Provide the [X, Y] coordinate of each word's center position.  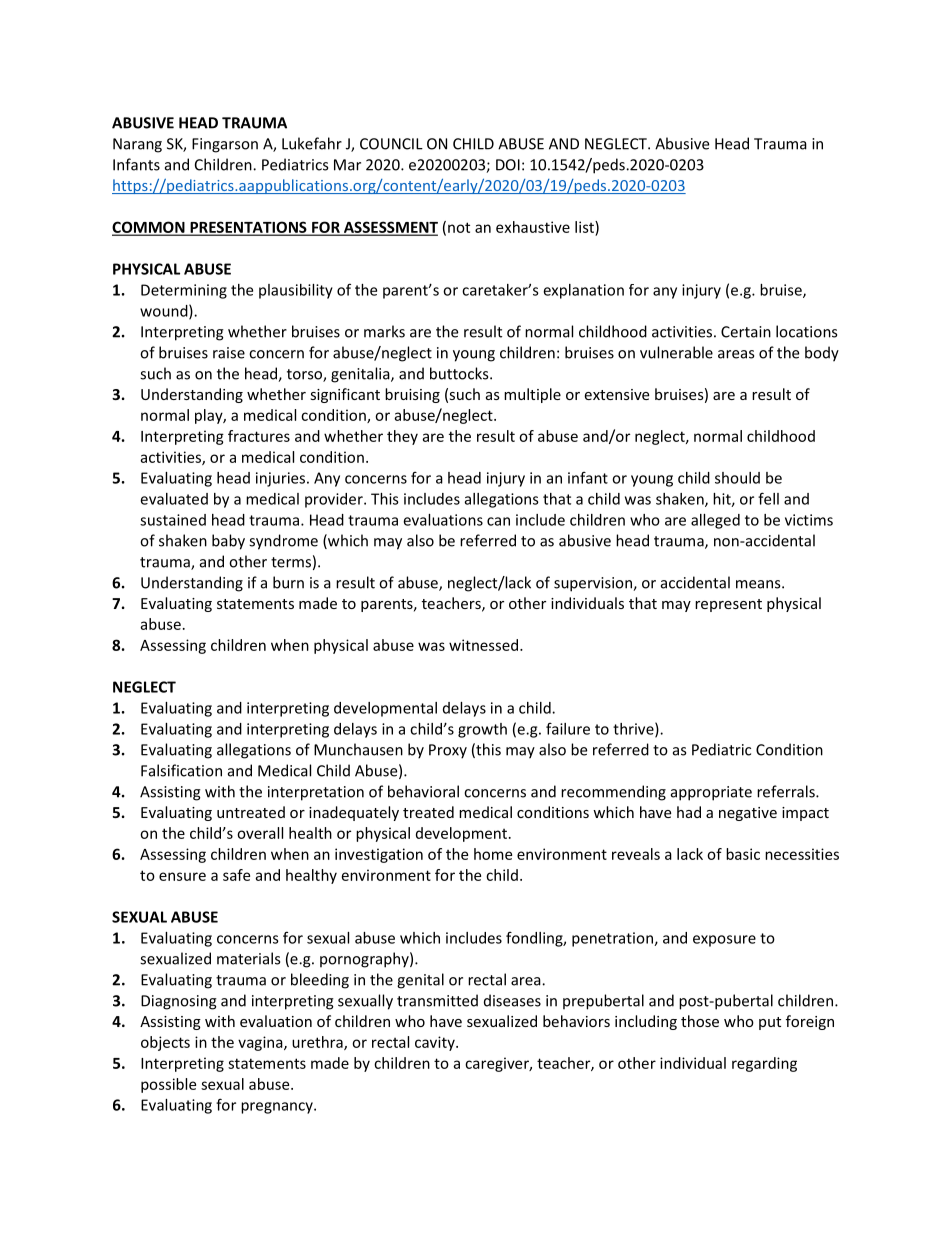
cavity [436, 1043]
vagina [261, 1043]
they [402, 437]
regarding [764, 1064]
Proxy [448, 751]
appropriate [711, 793]
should [737, 478]
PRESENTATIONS [248, 228]
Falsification [181, 770]
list [585, 227]
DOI [508, 165]
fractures [259, 436]
